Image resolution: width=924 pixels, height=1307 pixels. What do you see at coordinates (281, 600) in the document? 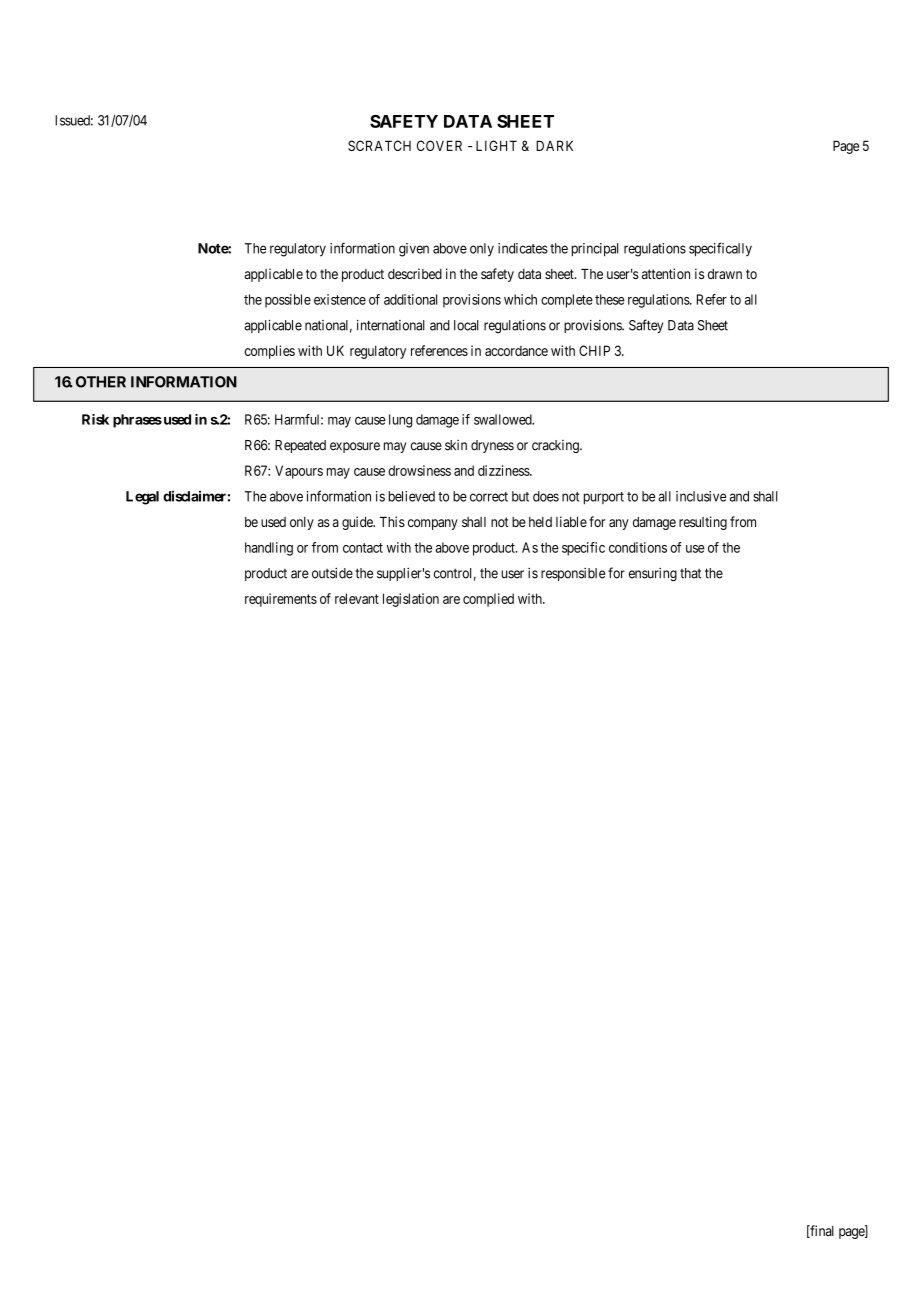
I see `requirements` at bounding box center [281, 600].
